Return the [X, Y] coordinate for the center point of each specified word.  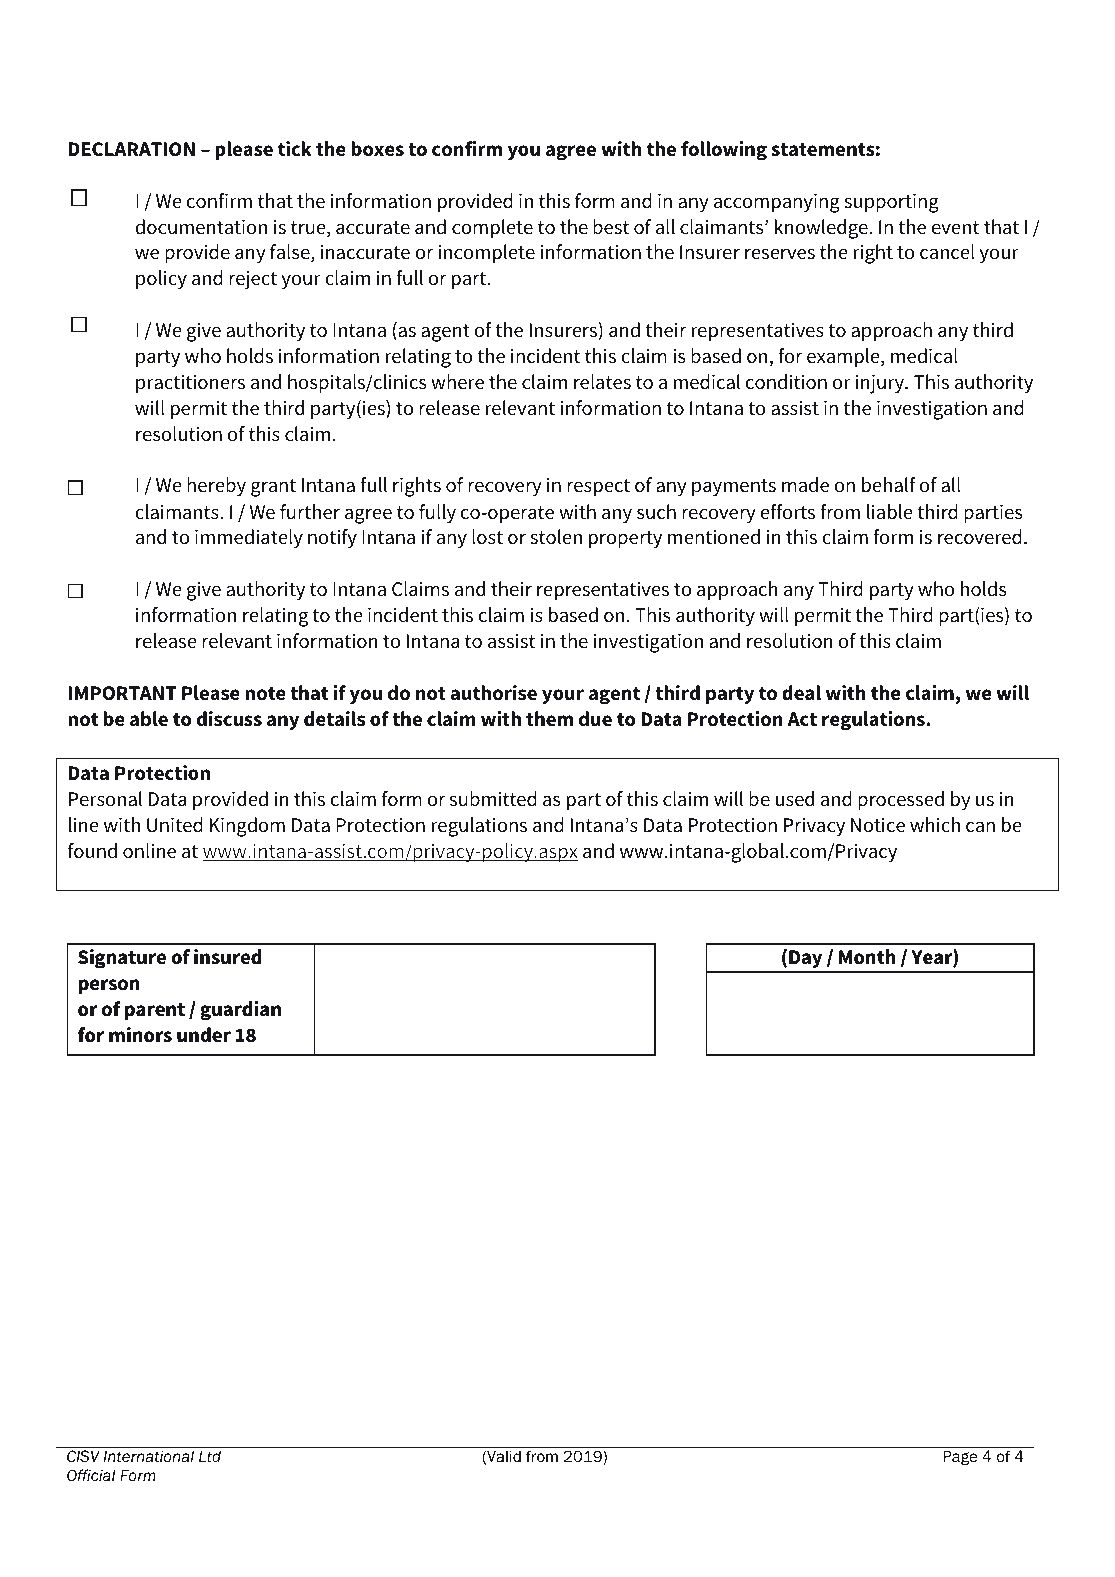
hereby [216, 487]
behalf [889, 485]
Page [960, 1457]
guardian [240, 1011]
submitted [493, 799]
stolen [556, 537]
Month [867, 957]
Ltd [210, 1456]
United [175, 825]
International [148, 1456]
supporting [891, 203]
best [611, 227]
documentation [201, 227]
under [204, 1035]
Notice [878, 825]
